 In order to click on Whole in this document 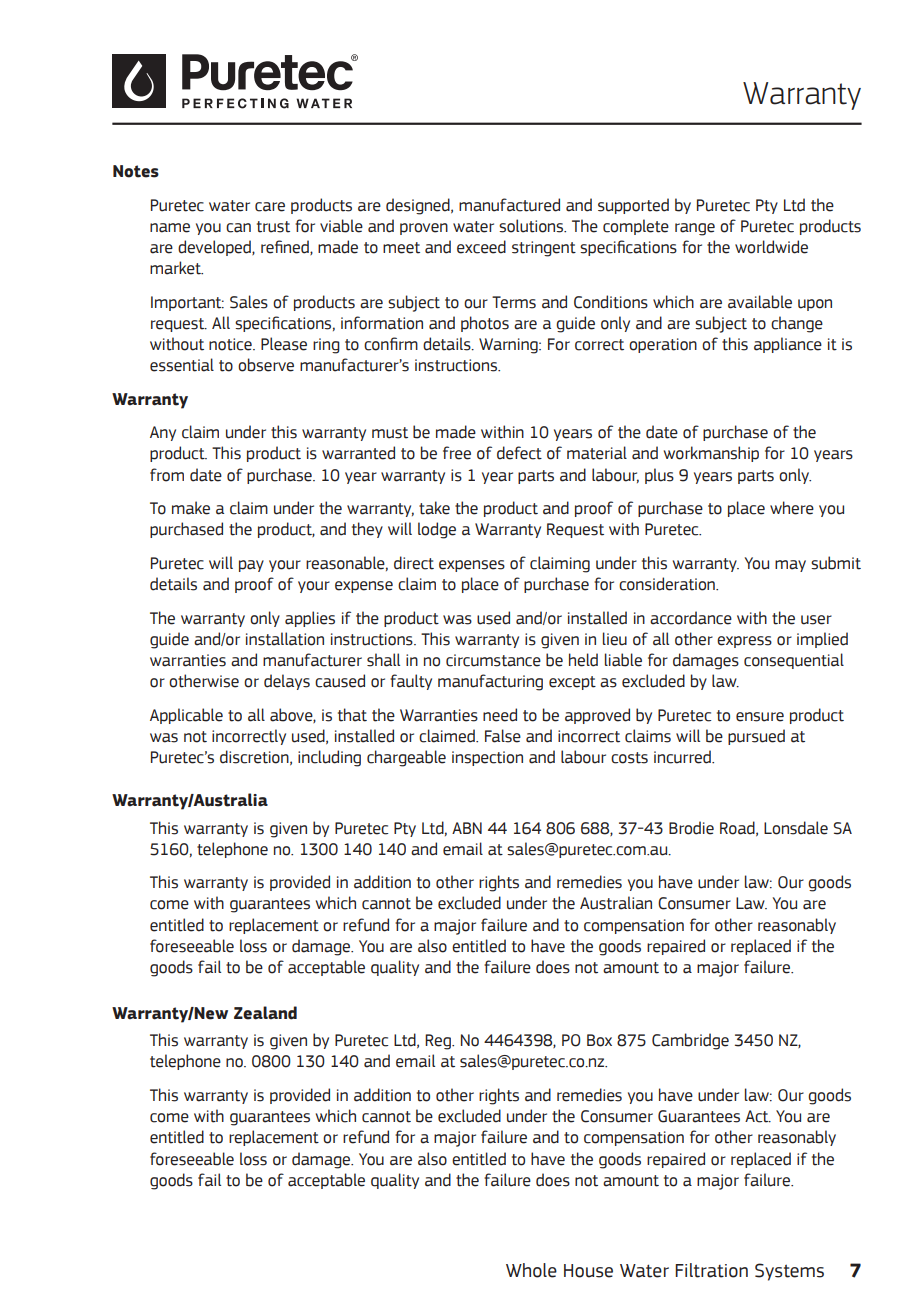, I will do `click(531, 1270)`.
